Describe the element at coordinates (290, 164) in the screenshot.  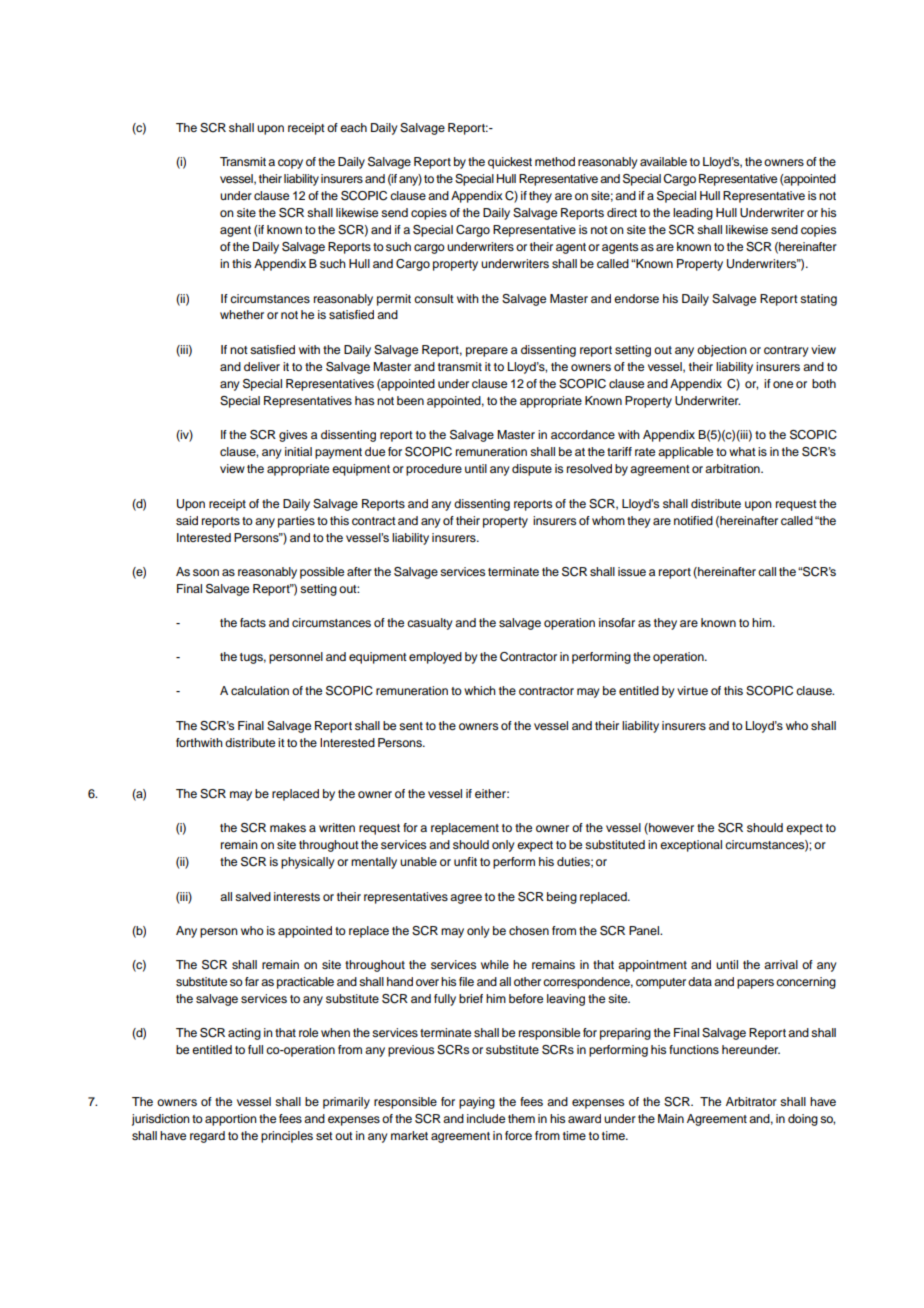
I see `copy` at that location.
